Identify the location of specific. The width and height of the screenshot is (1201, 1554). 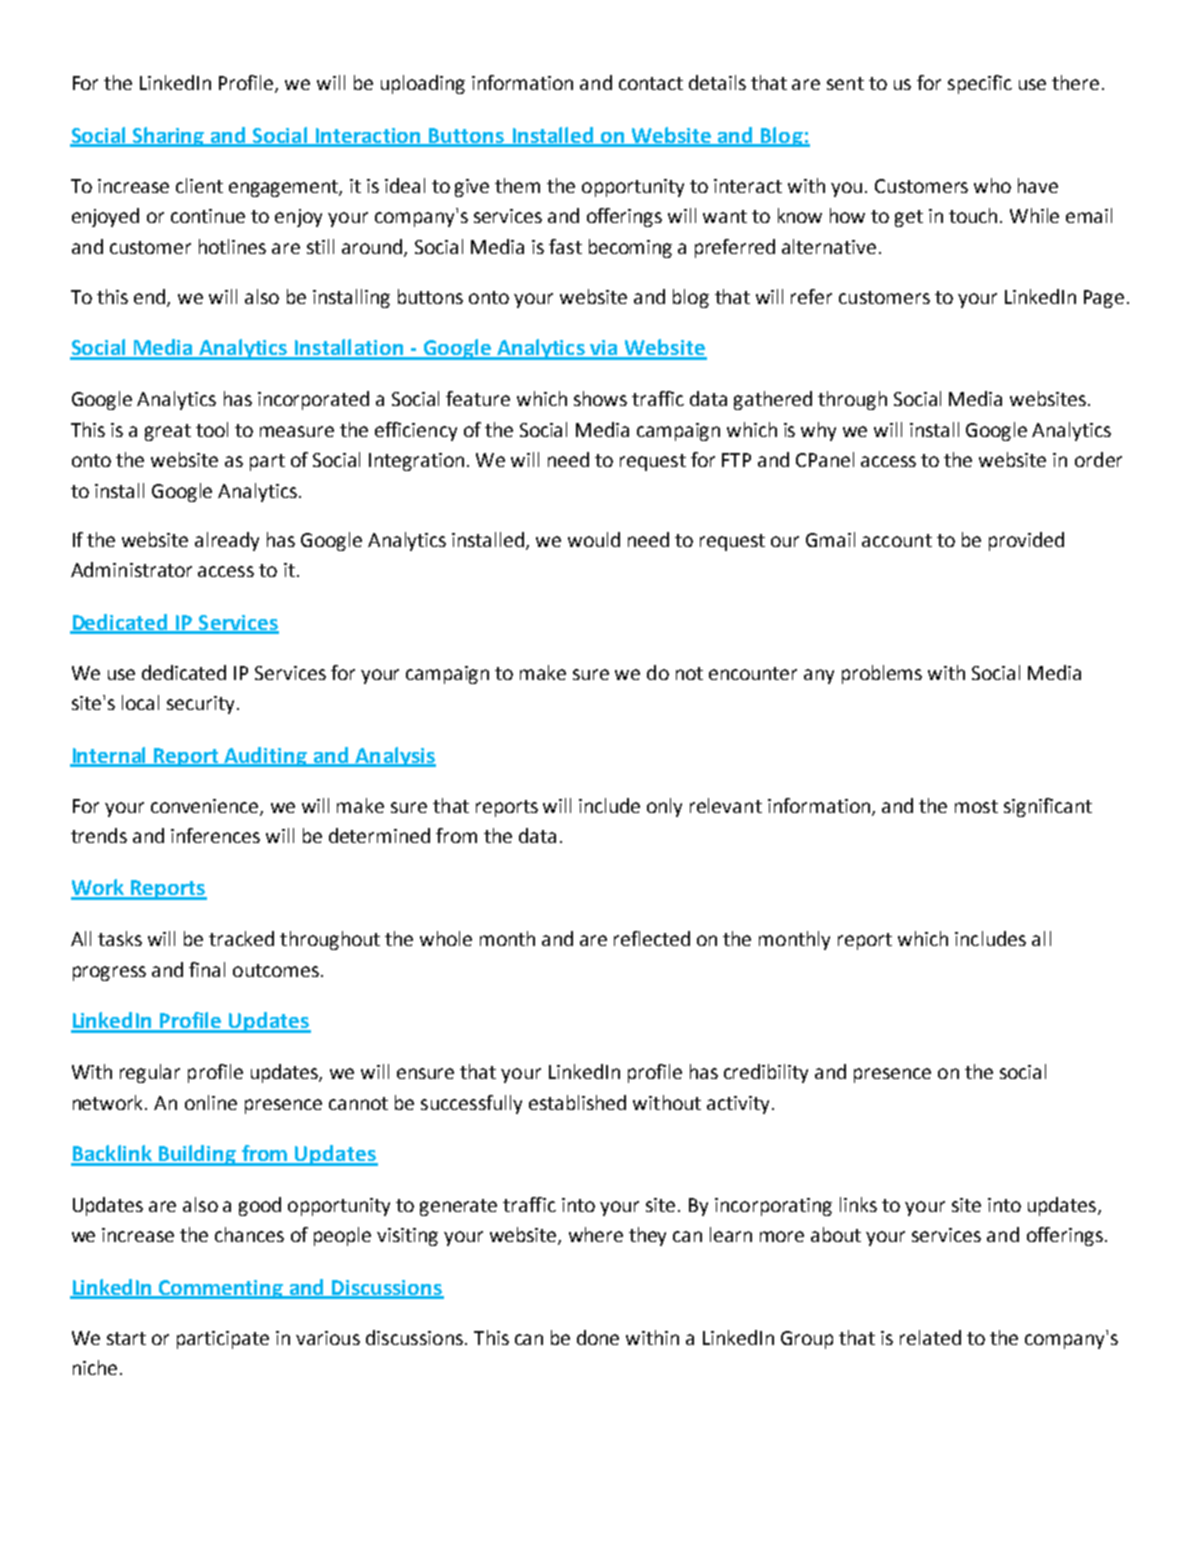
(980, 84).
